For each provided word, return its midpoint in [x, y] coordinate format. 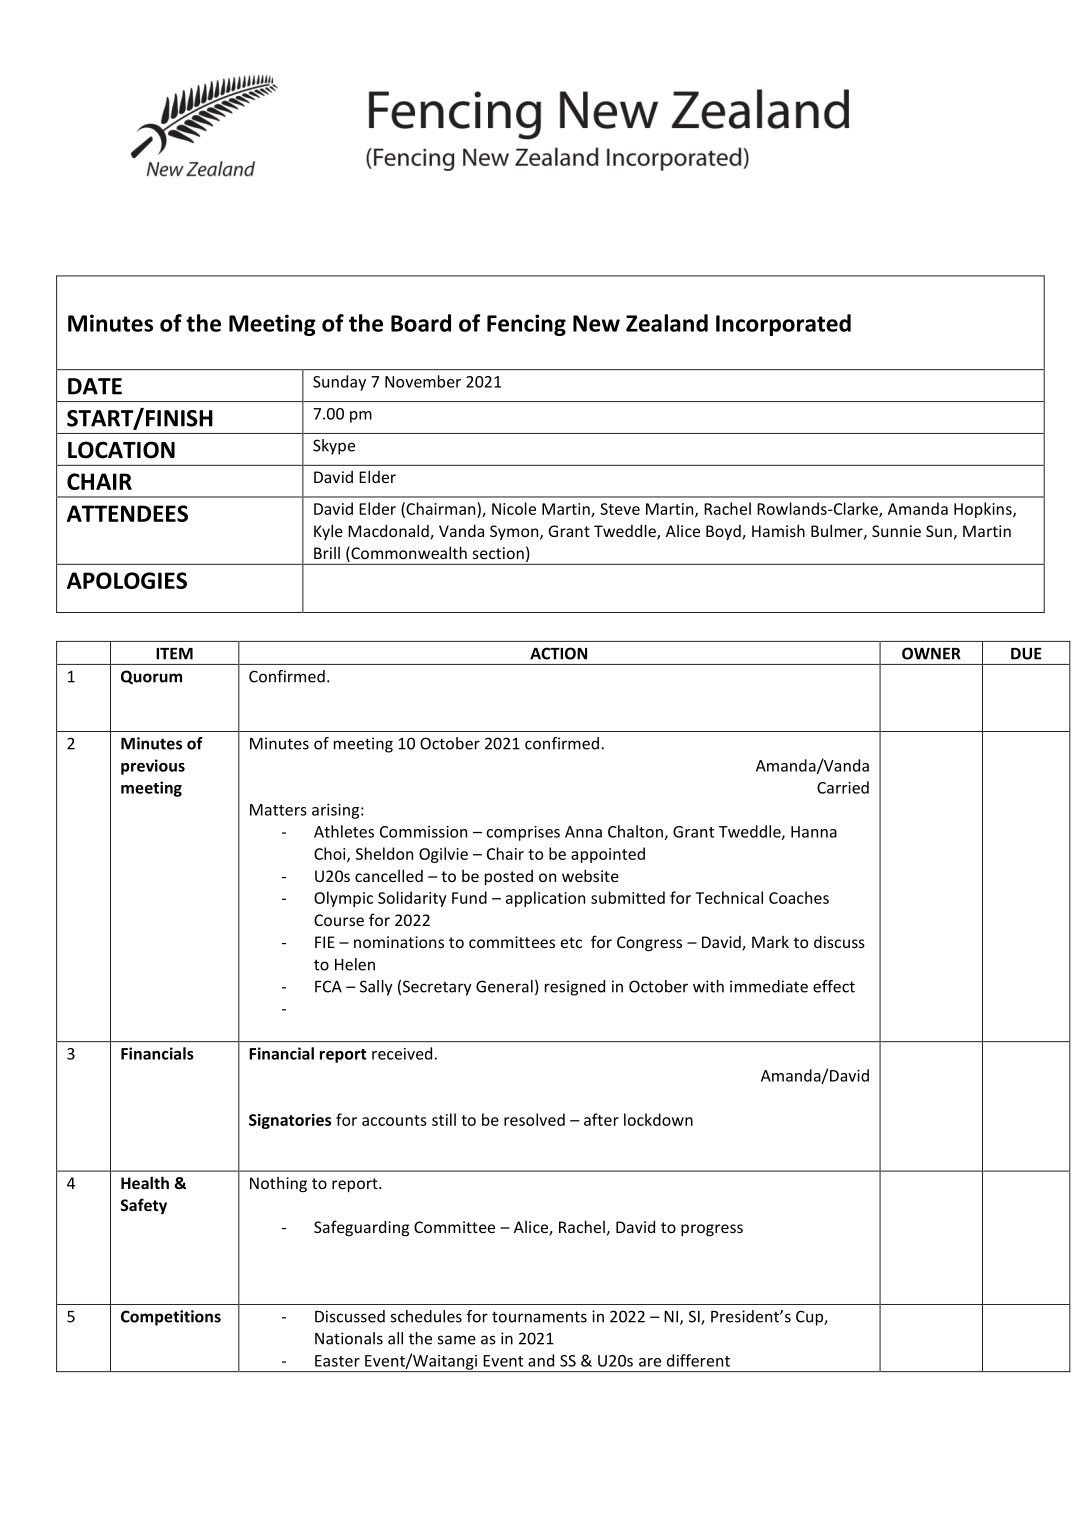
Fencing [526, 325]
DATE [95, 386]
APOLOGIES [127, 580]
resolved [534, 1119]
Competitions [171, 1318]
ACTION [558, 653]
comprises [523, 833]
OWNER [931, 653]
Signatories [290, 1121]
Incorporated [783, 325]
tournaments [539, 1317]
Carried [843, 787]
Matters [278, 810]
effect [834, 986]
